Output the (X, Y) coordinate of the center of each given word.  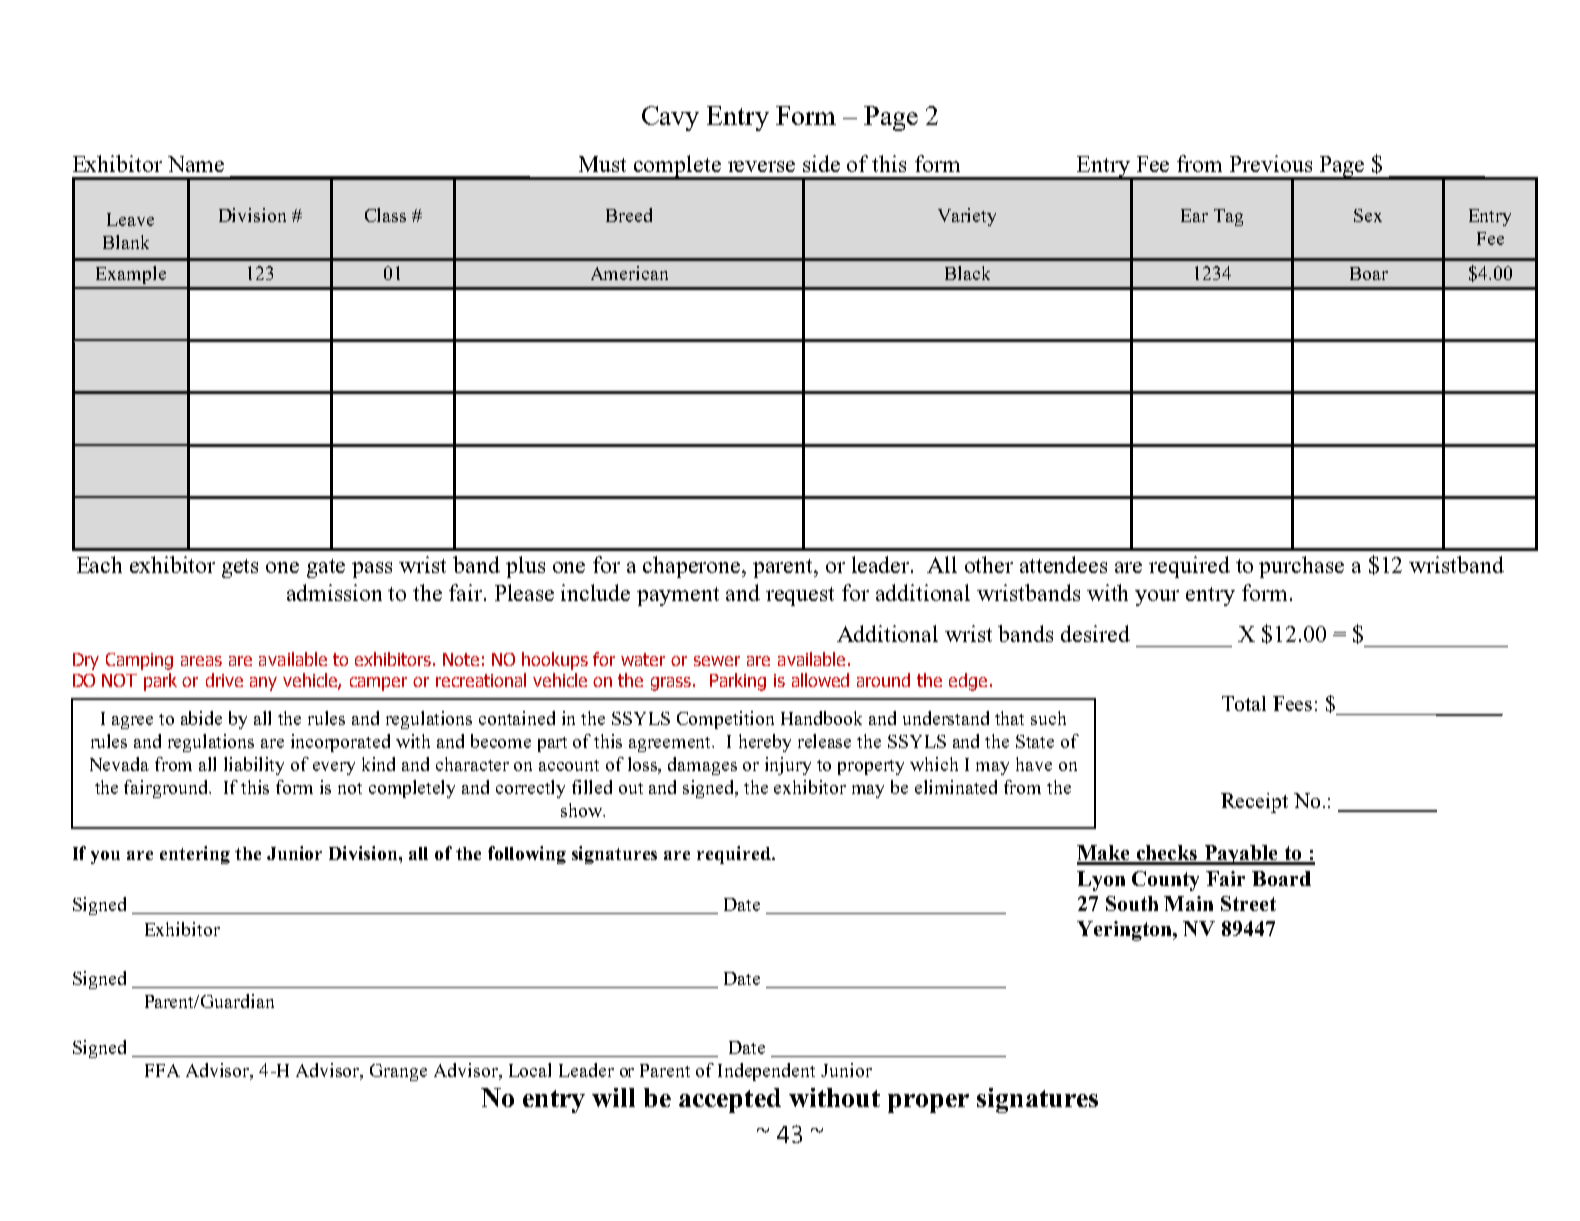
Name (196, 164)
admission (334, 592)
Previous (1271, 163)
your (1157, 598)
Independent (766, 1072)
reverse (761, 166)
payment (678, 596)
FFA (162, 1070)
